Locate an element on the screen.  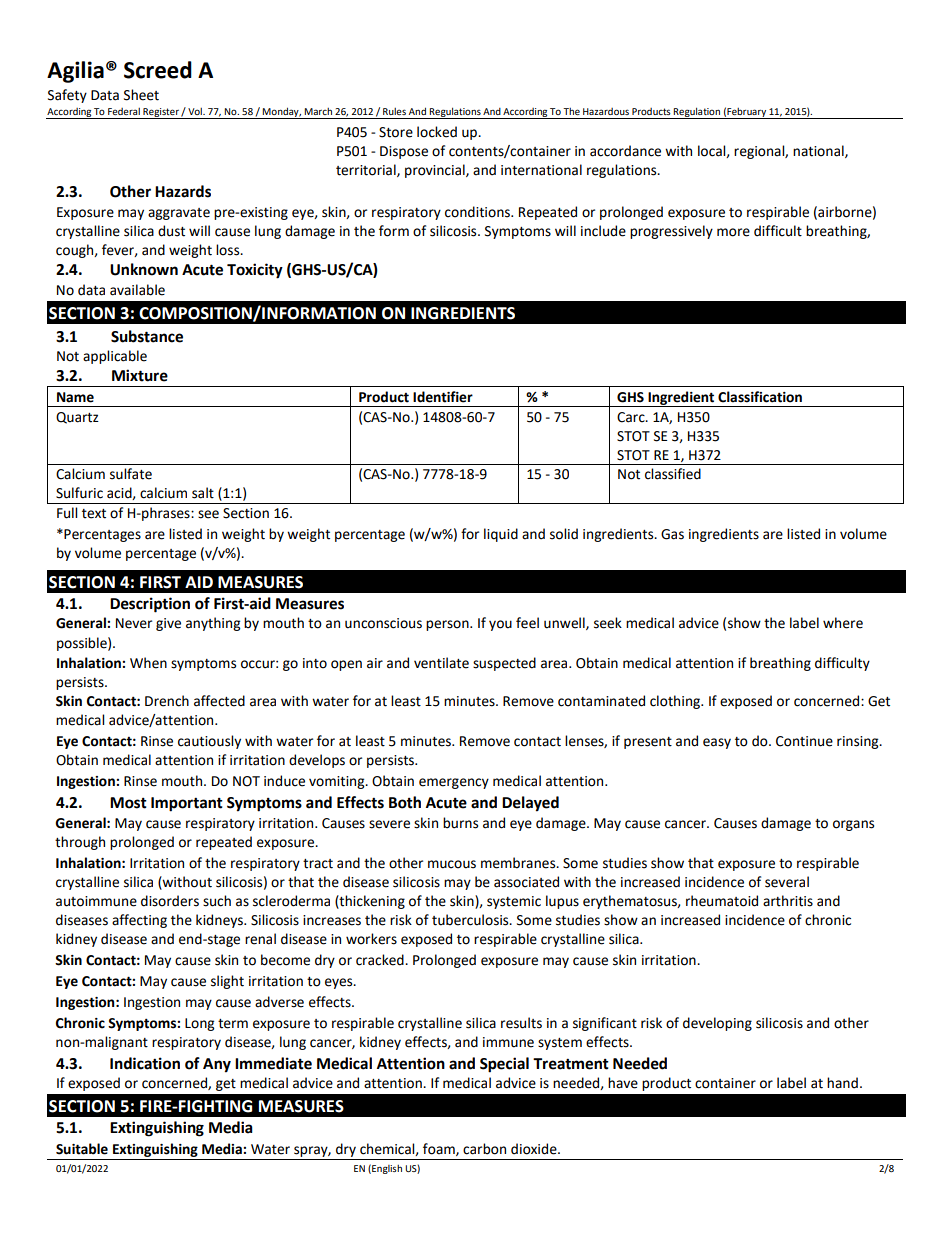
Description is located at coordinates (150, 605).
